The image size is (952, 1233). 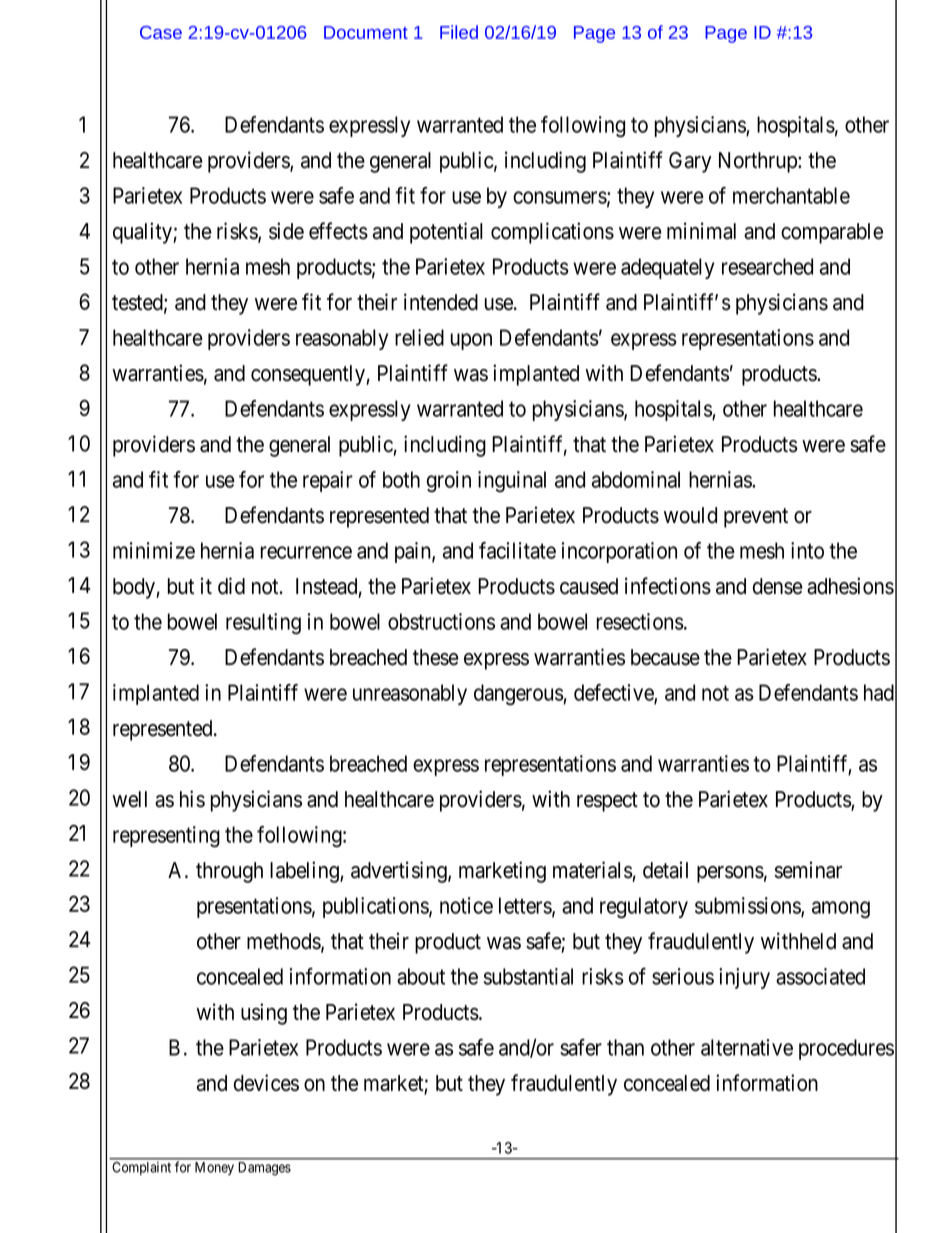 What do you see at coordinates (759, 162) in the screenshot?
I see `Northrup` at bounding box center [759, 162].
